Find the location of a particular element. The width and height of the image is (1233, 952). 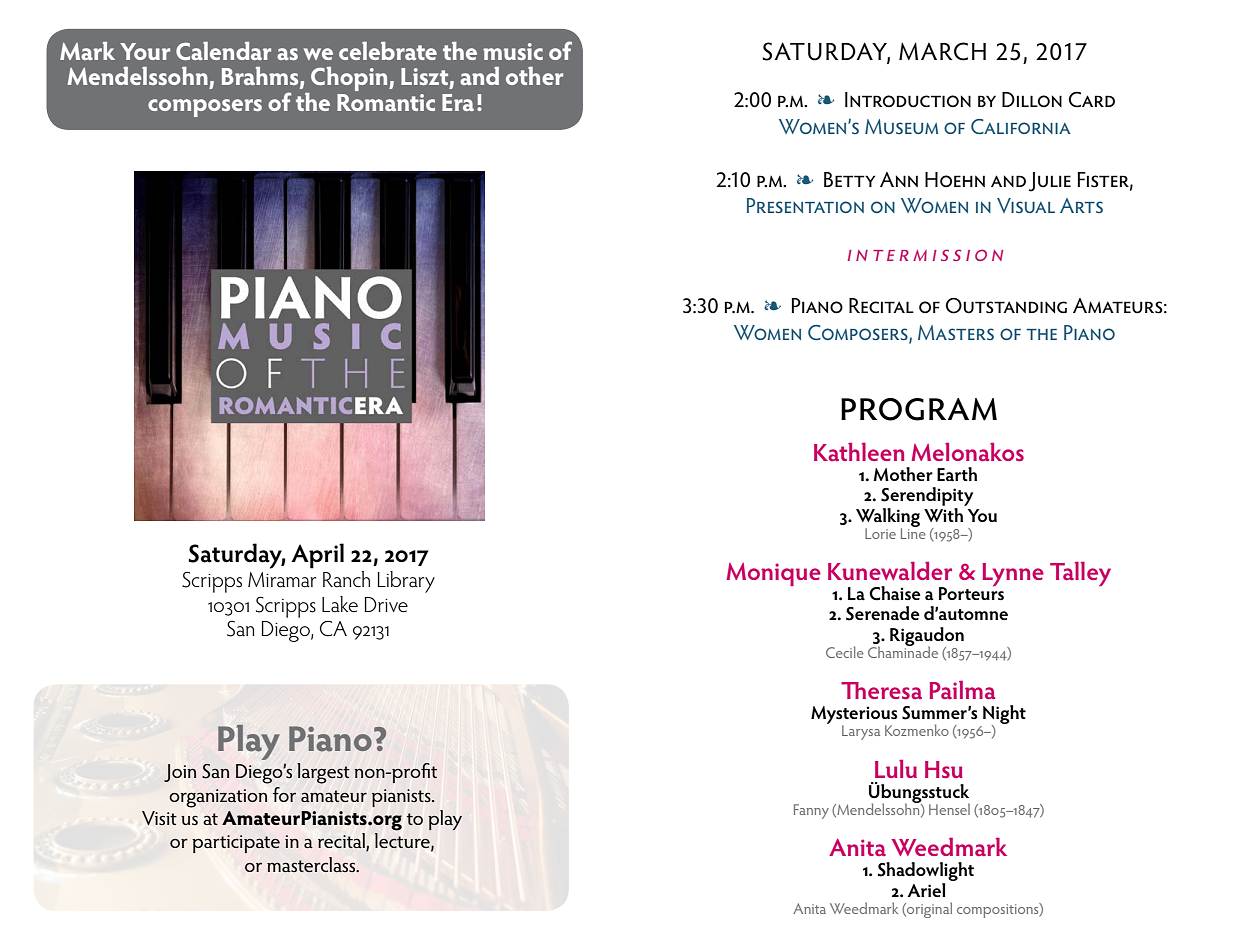

MARCH is located at coordinates (942, 51).
